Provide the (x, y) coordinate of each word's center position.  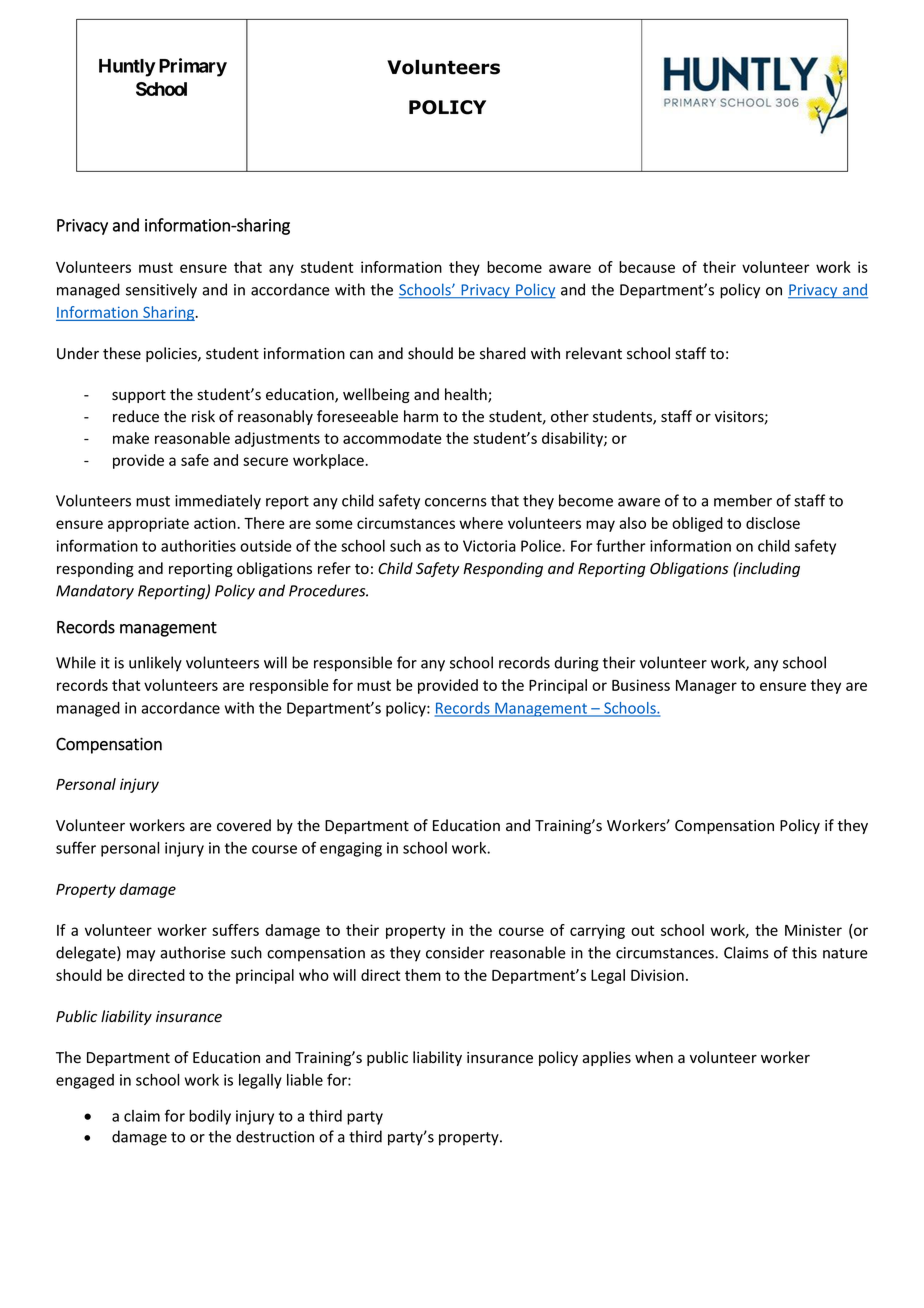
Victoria (489, 546)
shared (503, 353)
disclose (773, 523)
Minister (813, 930)
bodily (210, 1117)
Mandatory (95, 592)
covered (244, 825)
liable (305, 1080)
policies (172, 354)
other (570, 416)
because (647, 267)
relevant (594, 353)
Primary (193, 67)
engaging (351, 849)
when (654, 1057)
